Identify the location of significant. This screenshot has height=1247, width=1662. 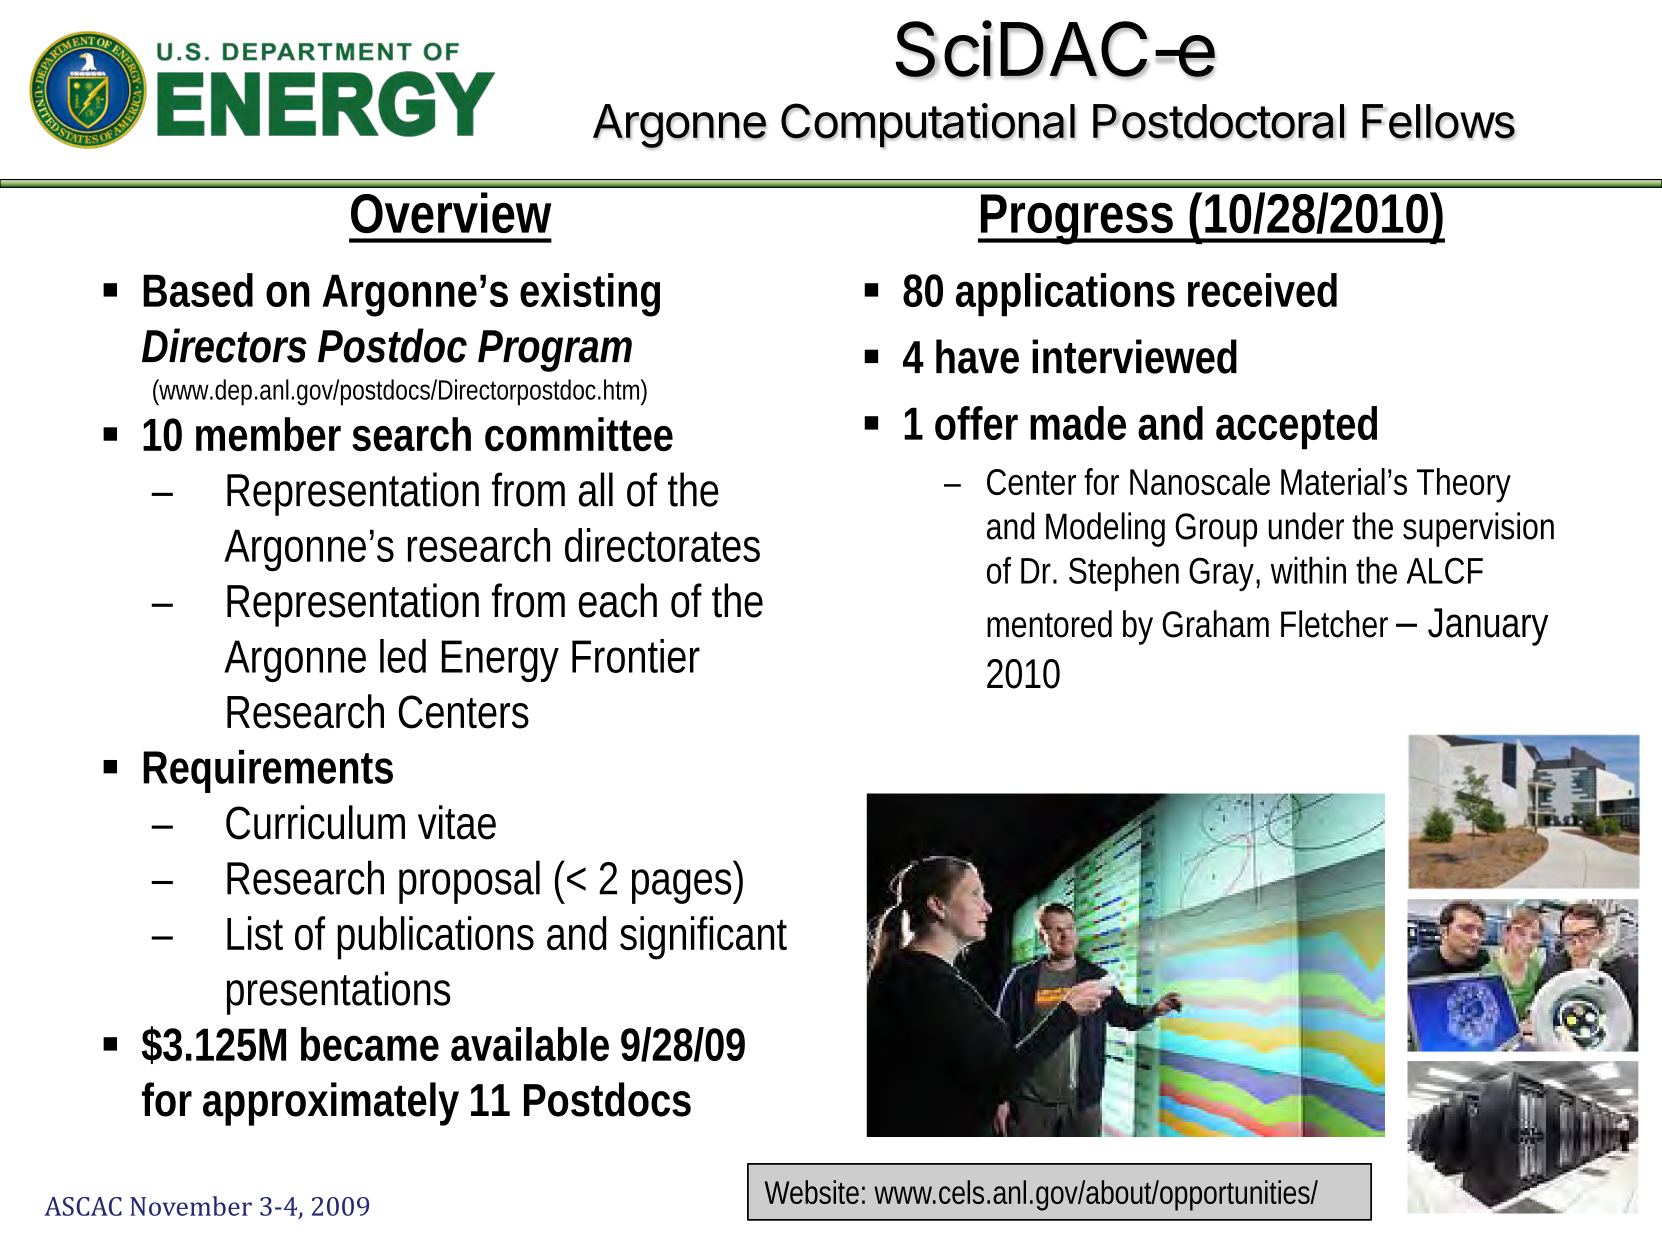
(703, 938).
